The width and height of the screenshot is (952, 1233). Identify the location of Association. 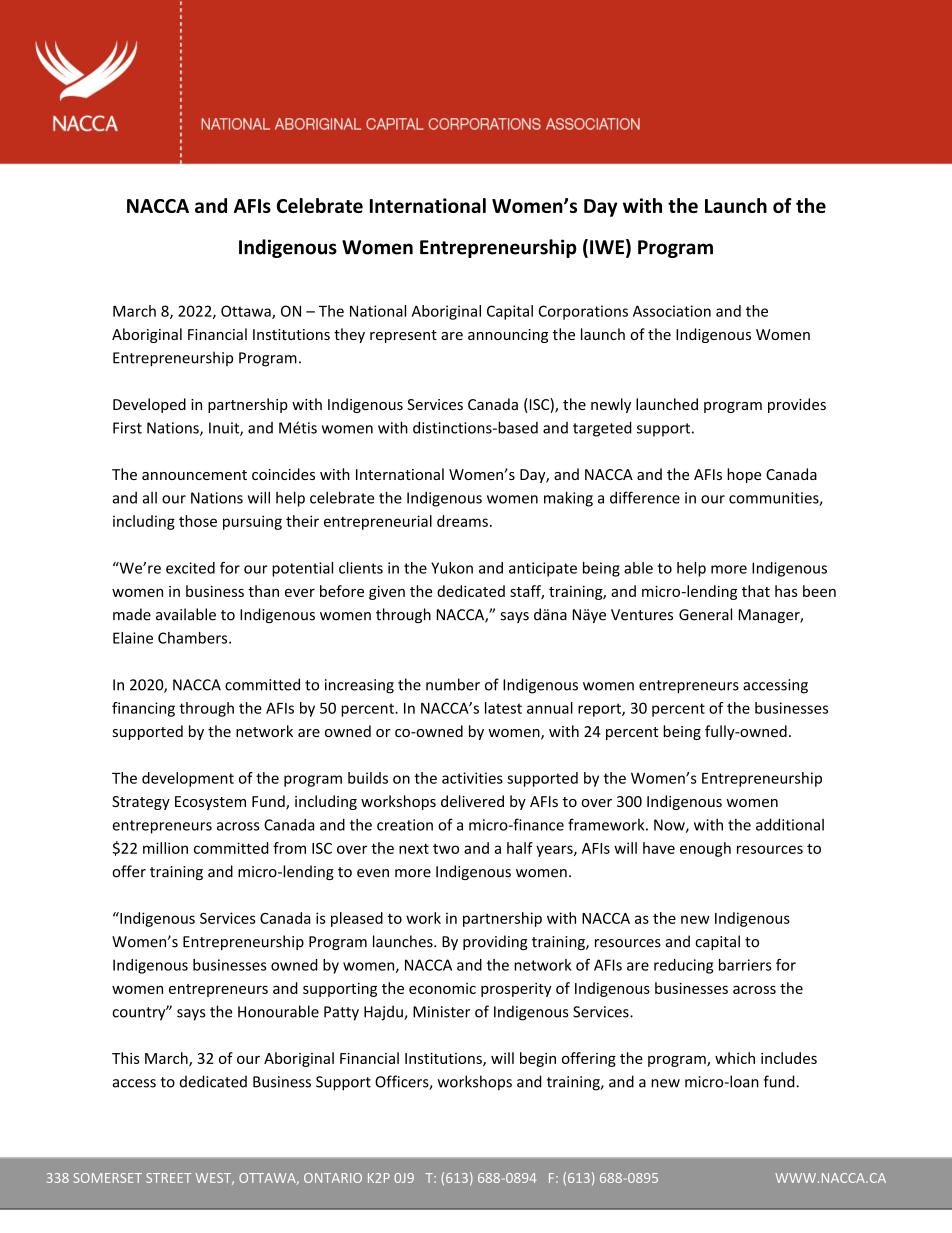
(672, 311).
